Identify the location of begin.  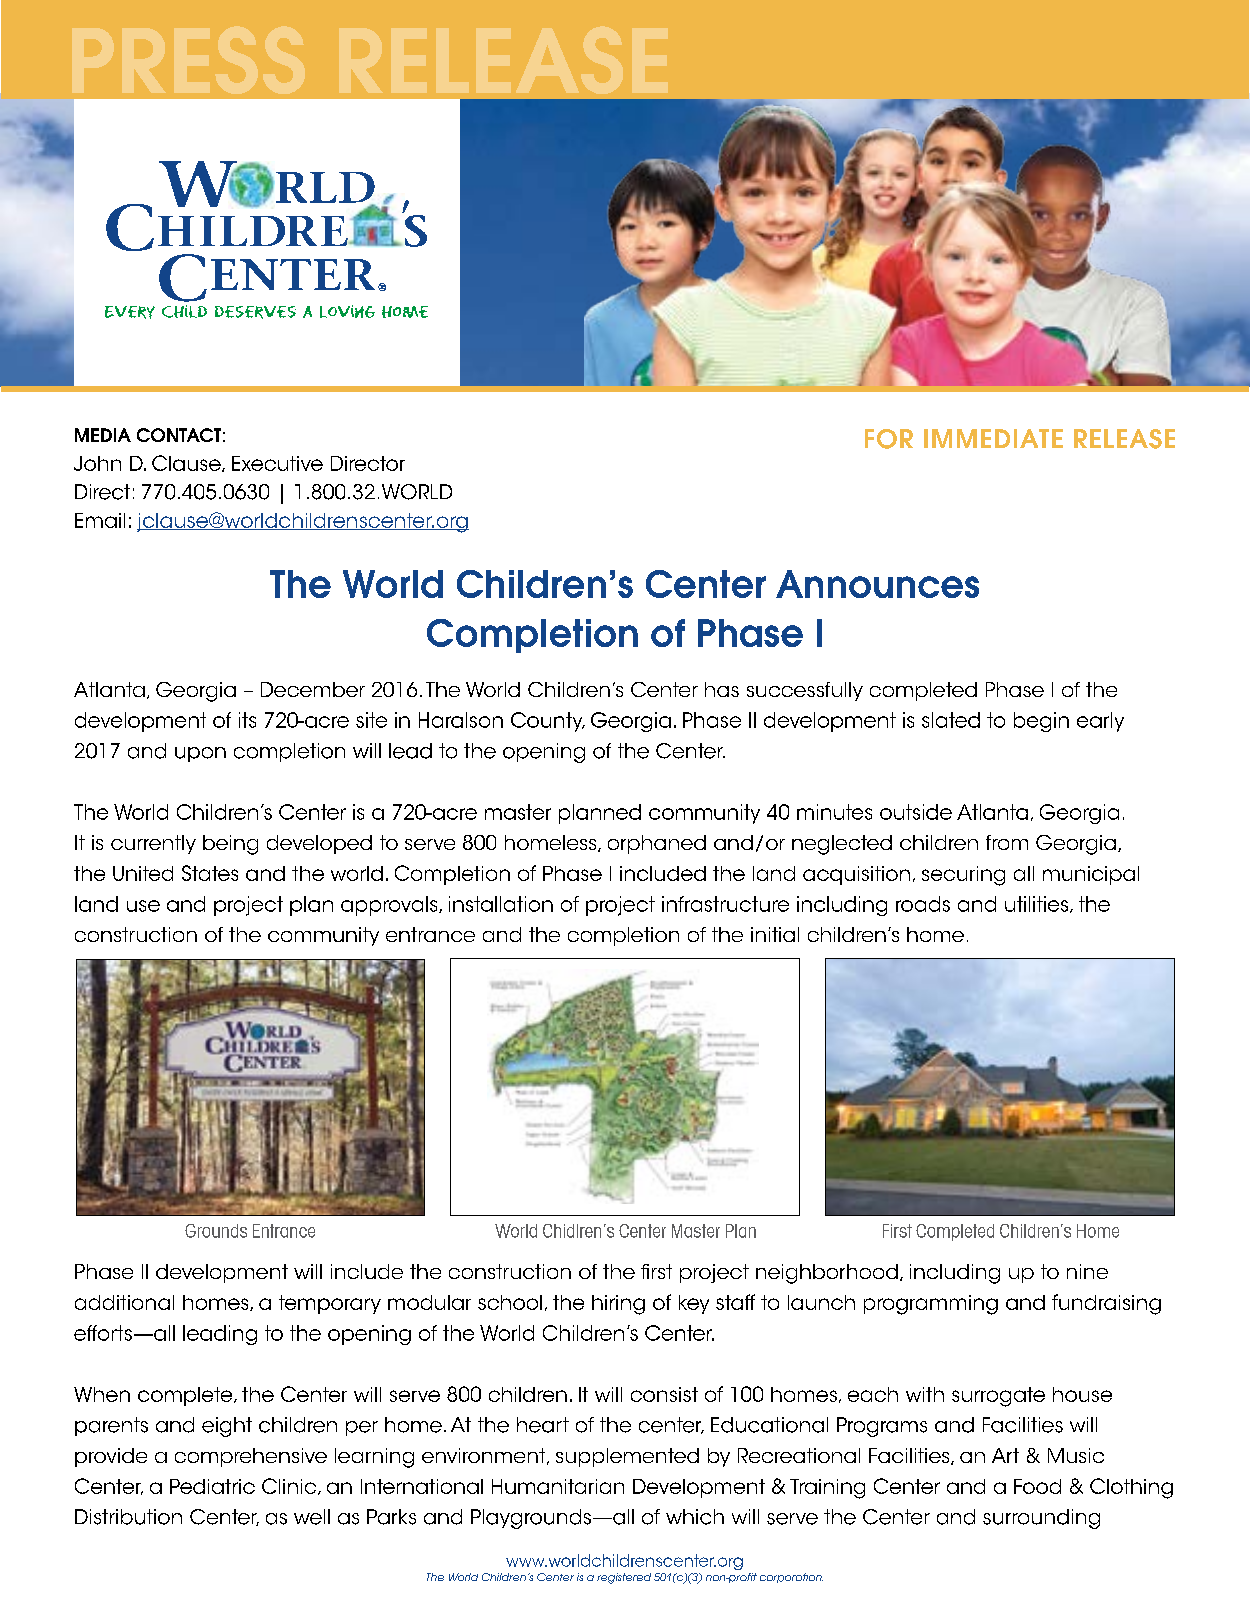
(1041, 722).
